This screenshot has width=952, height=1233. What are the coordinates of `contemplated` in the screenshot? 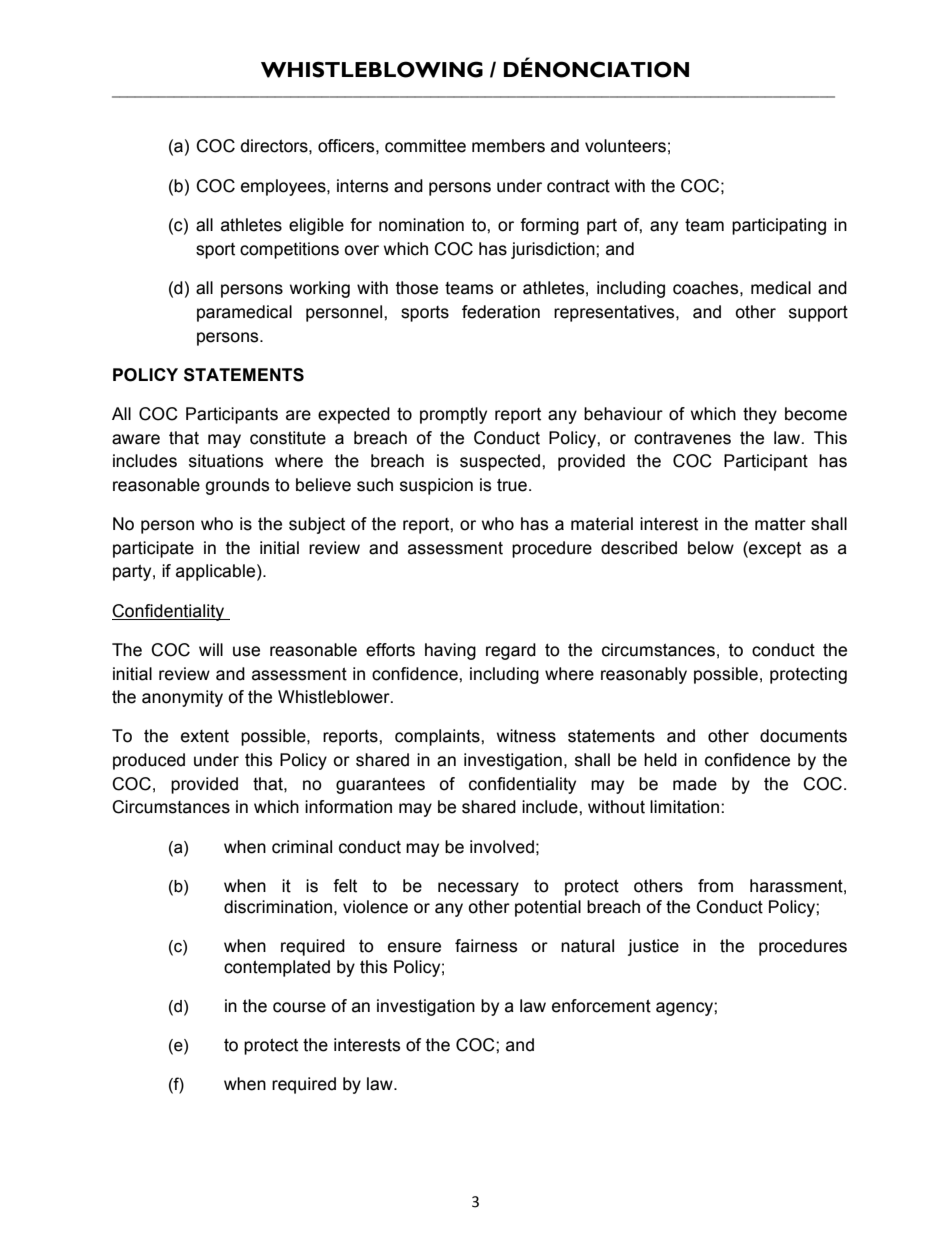 It's located at (277, 968).
